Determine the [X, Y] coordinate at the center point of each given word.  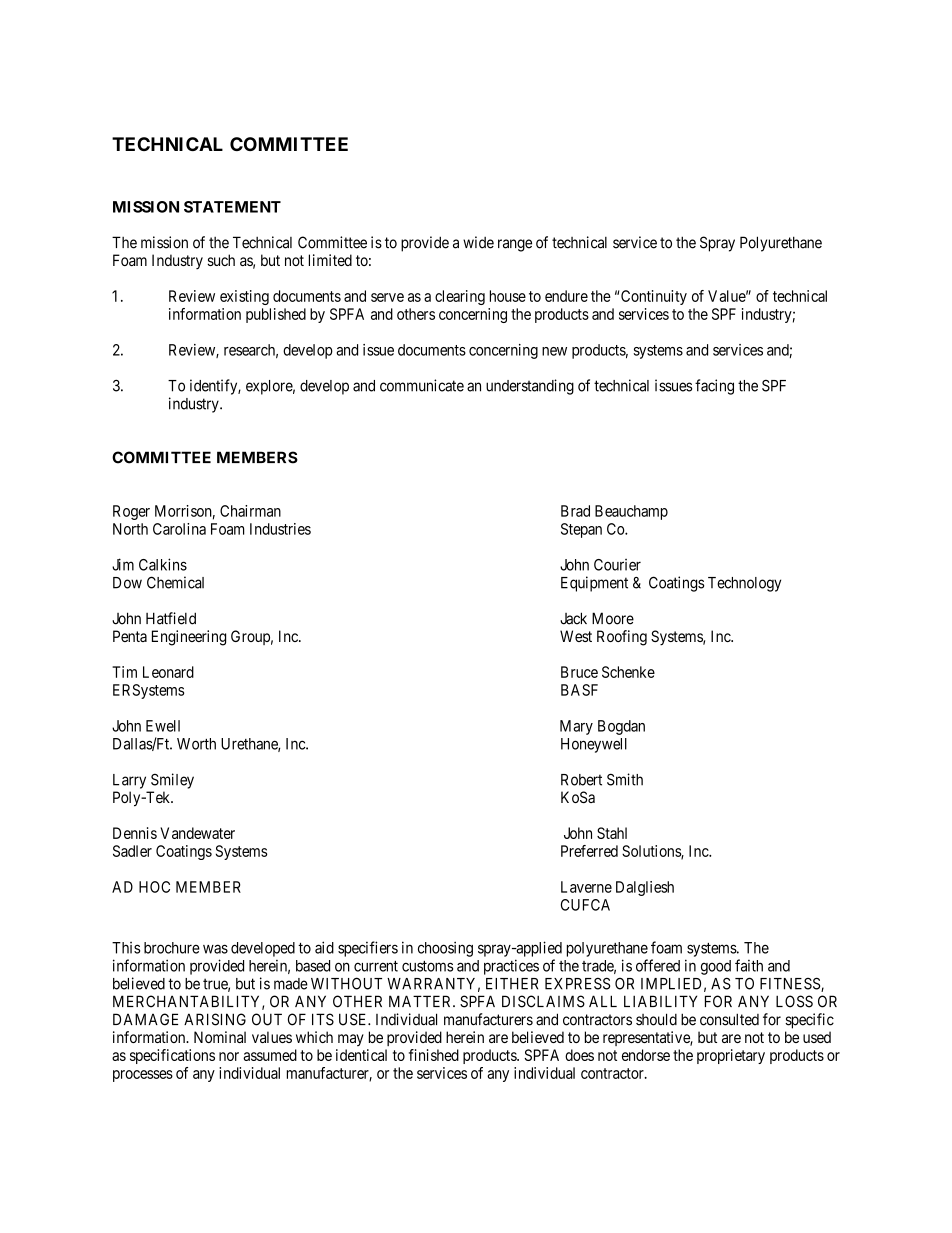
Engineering [189, 638]
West [576, 636]
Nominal [220, 1037]
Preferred [589, 851]
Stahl [612, 833]
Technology [744, 584]
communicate [422, 385]
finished [434, 1055]
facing [714, 387]
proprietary [731, 1056]
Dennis [135, 833]
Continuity [654, 297]
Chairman [250, 511]
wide [478, 242]
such [221, 260]
